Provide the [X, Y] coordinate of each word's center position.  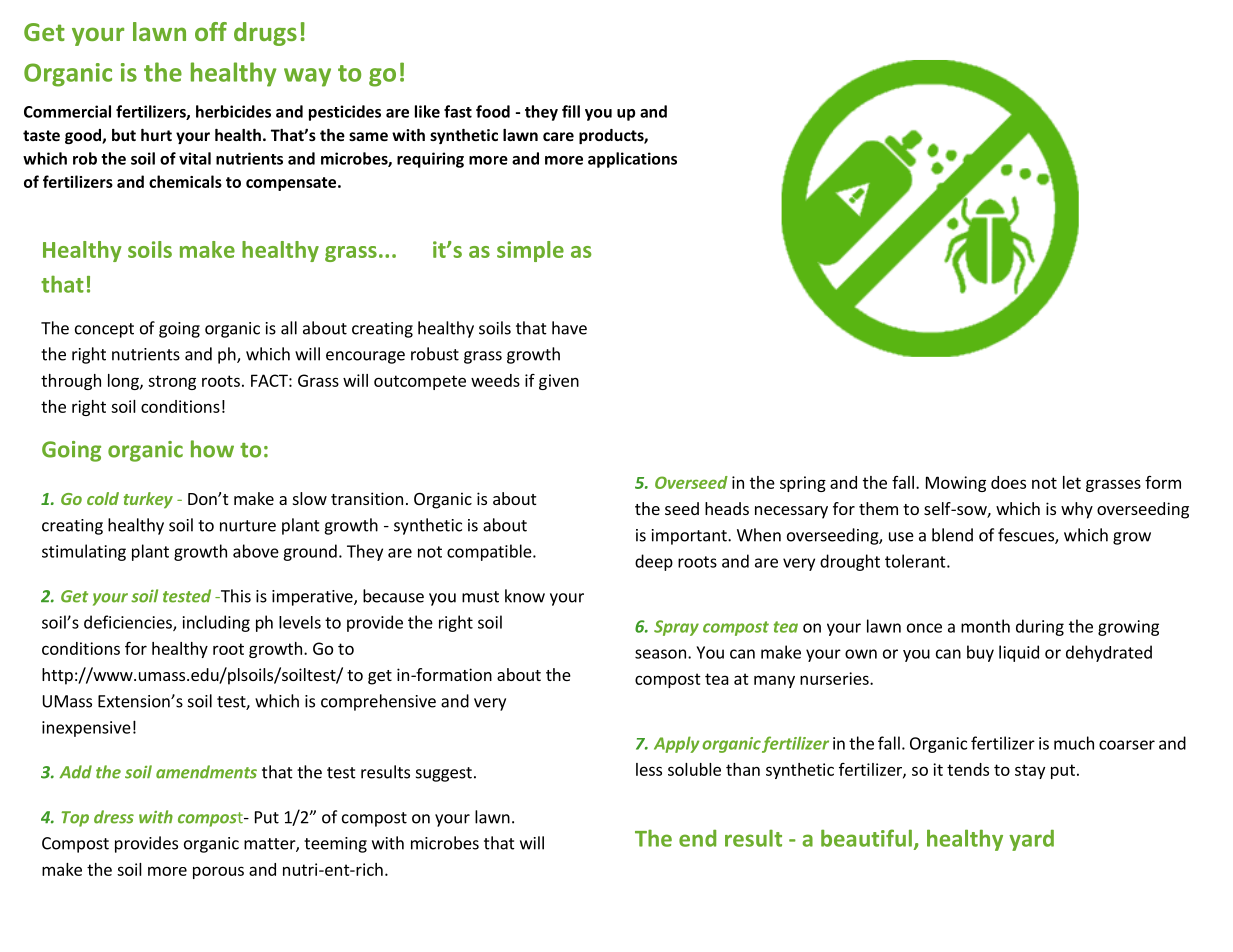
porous [218, 872]
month [985, 626]
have [569, 328]
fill [571, 111]
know [525, 596]
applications [632, 160]
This [234, 596]
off [211, 31]
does [1008, 482]
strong [172, 382]
